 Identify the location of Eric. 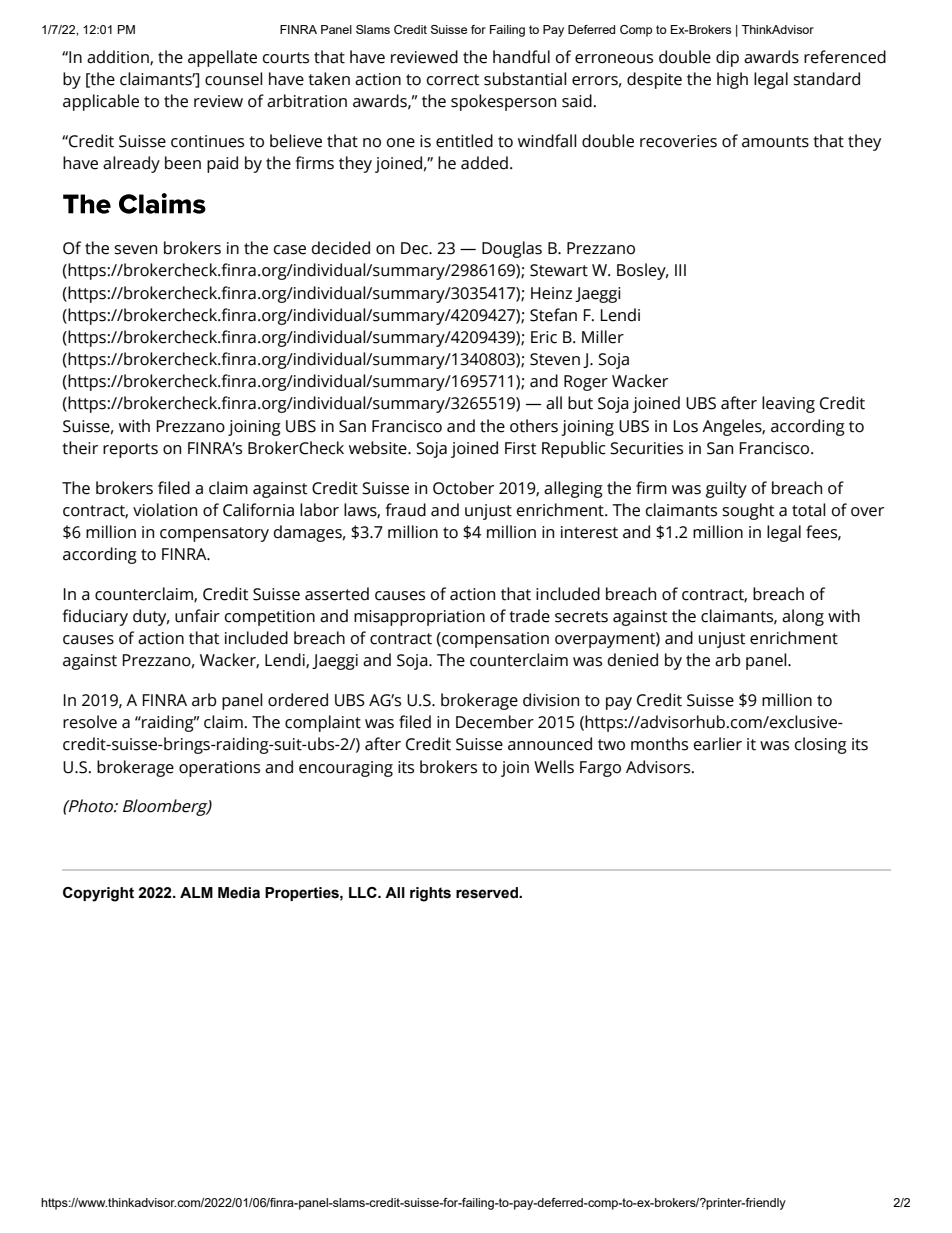
(544, 337).
